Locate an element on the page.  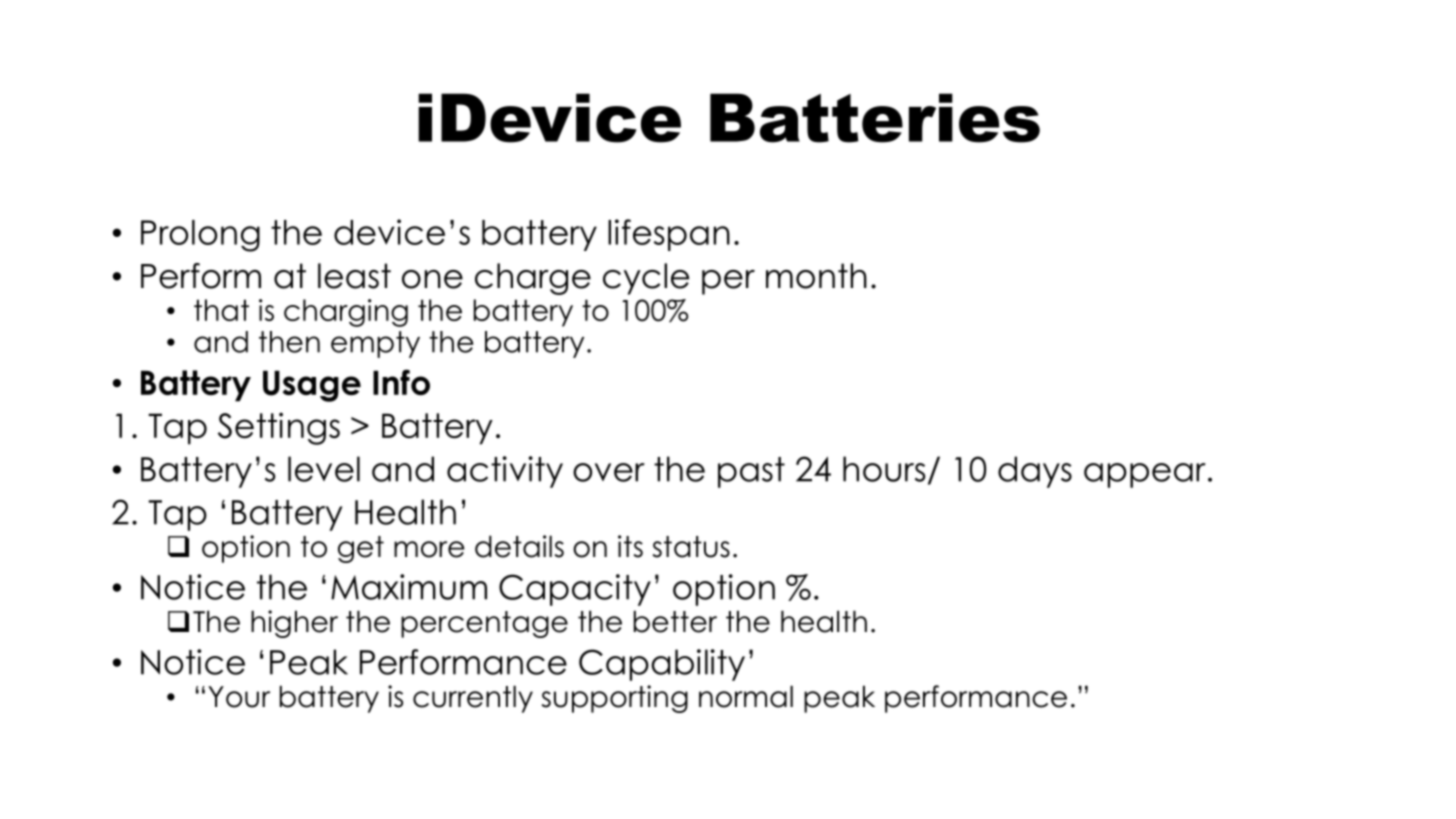
Prolong is located at coordinates (200, 236).
